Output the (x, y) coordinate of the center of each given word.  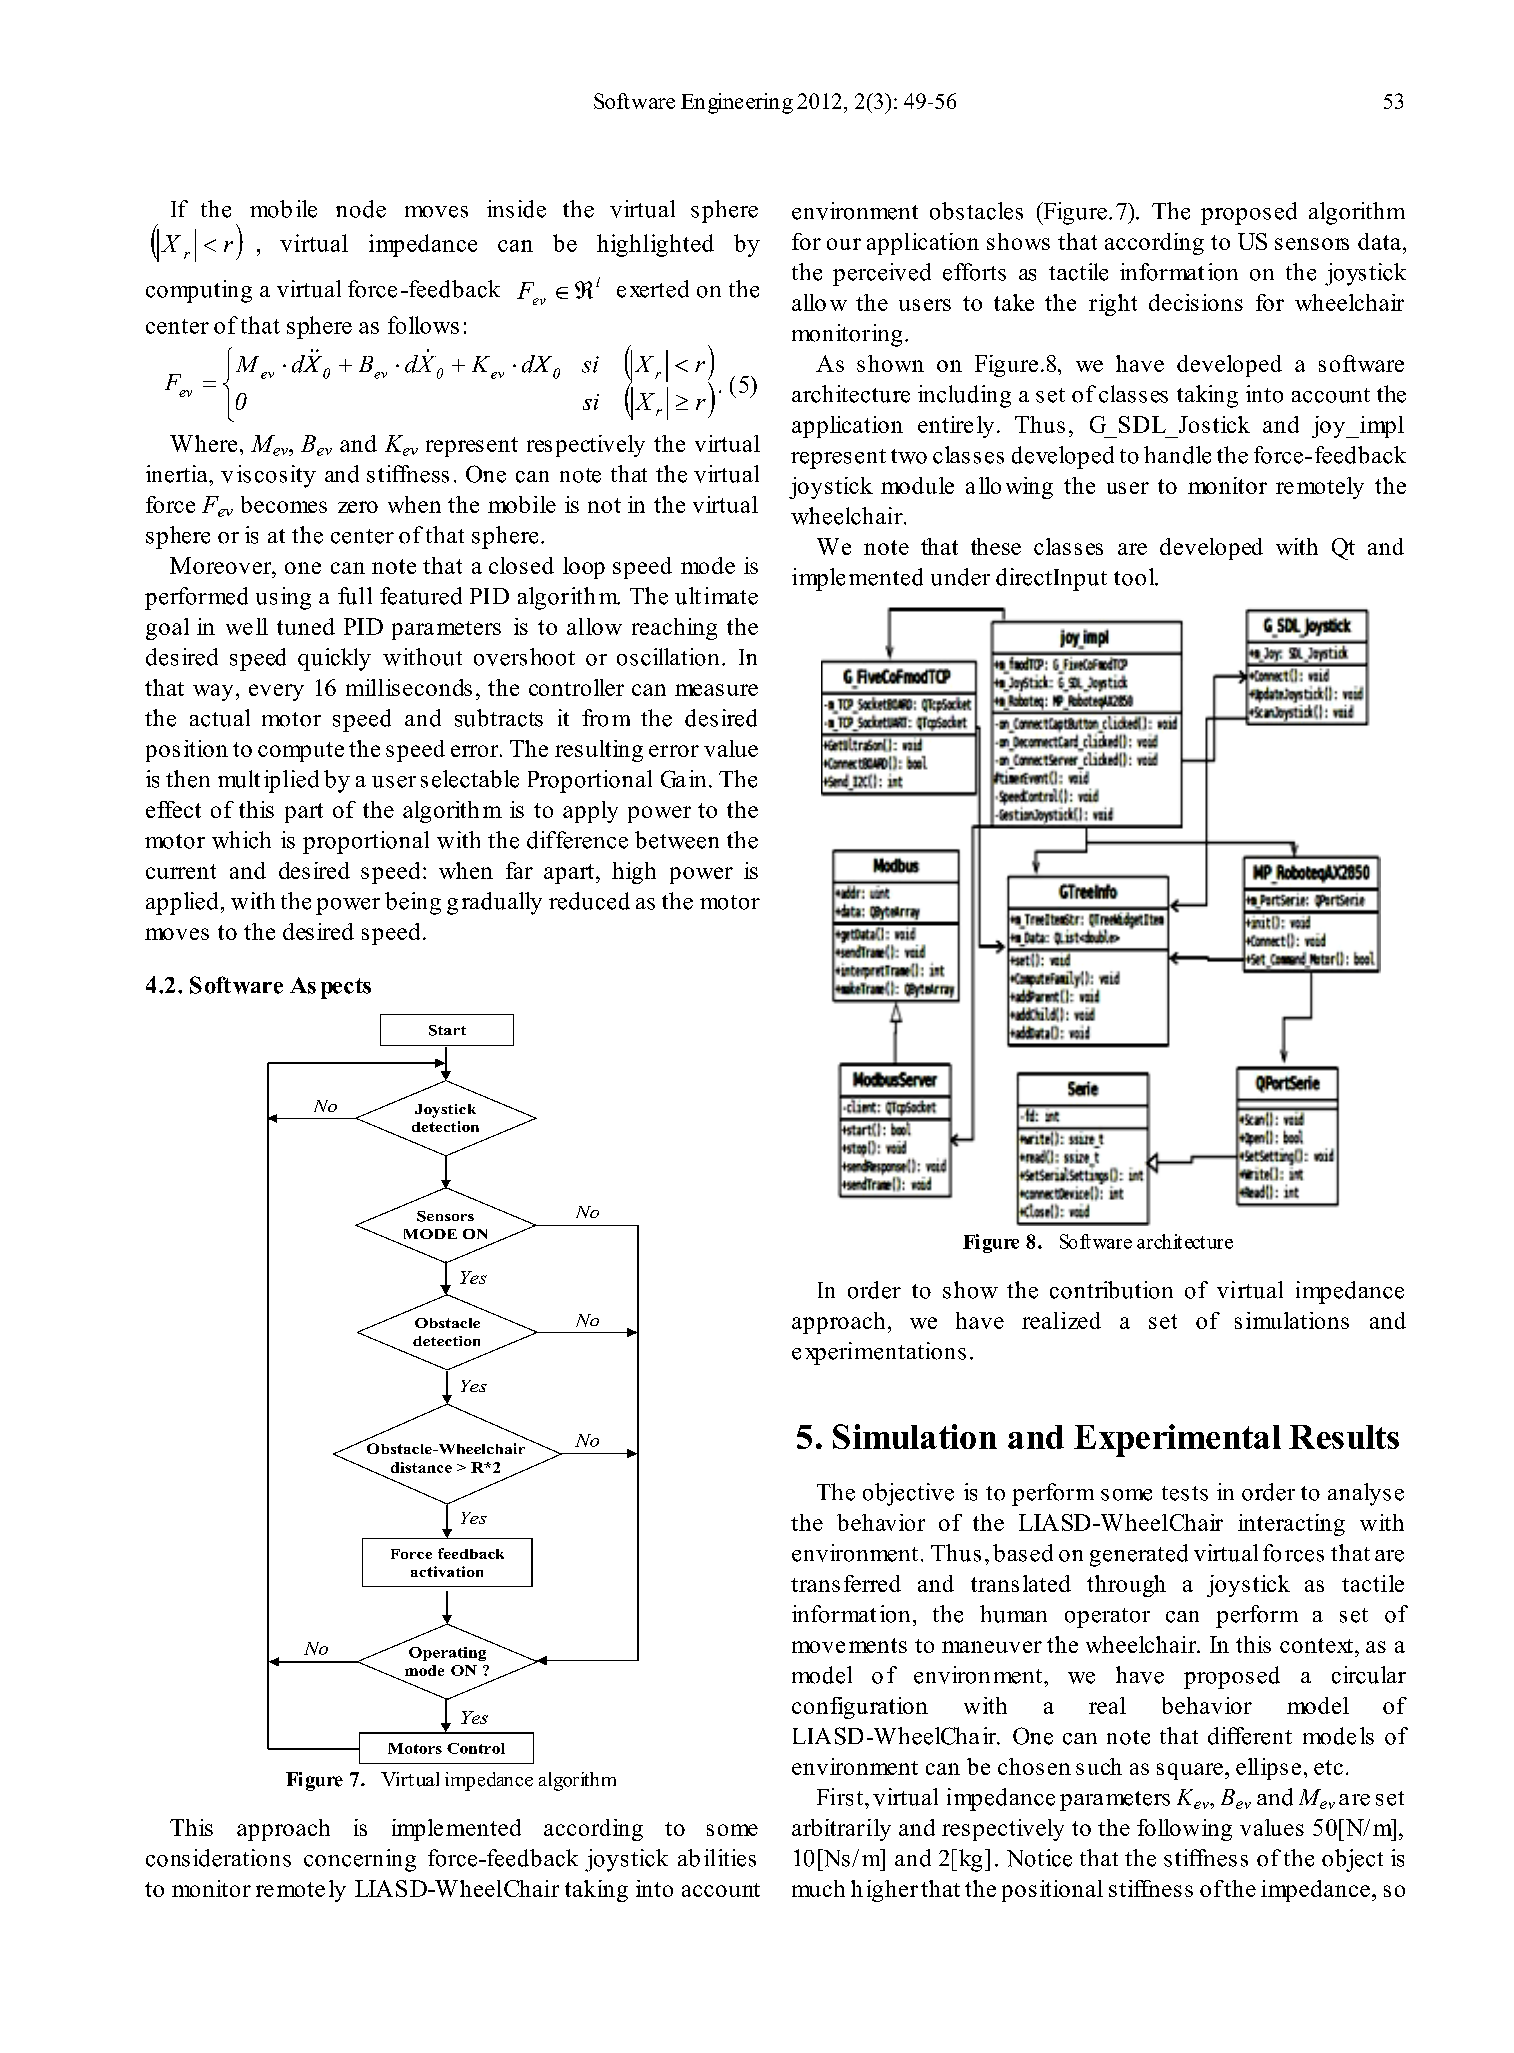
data (1379, 241)
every (276, 692)
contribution (1111, 1290)
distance (421, 1467)
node (361, 209)
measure (716, 690)
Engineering (737, 103)
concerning (360, 1860)
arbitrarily (841, 1830)
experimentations (879, 1353)
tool (1135, 577)
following (1184, 1830)
